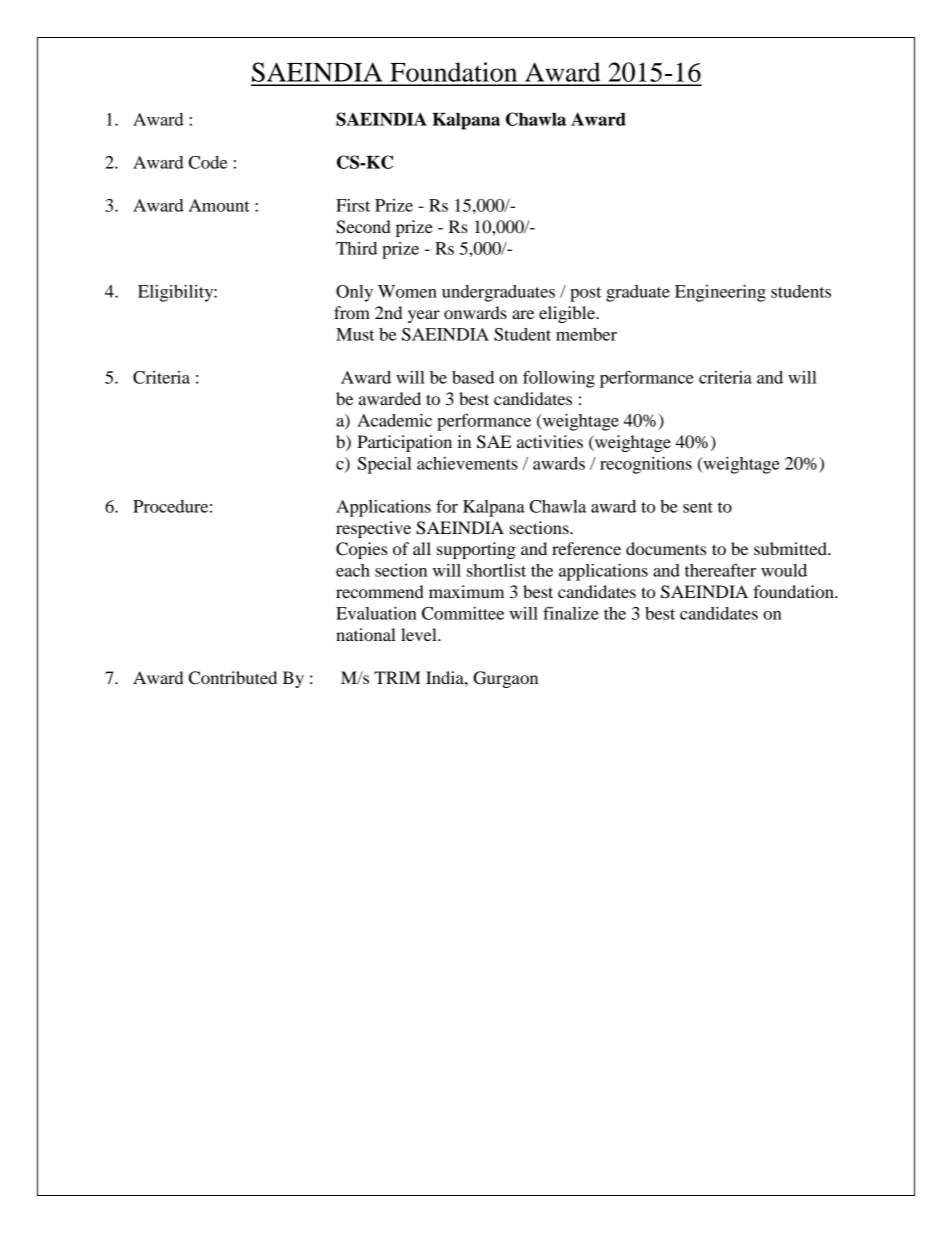 The height and width of the screenshot is (1233, 952). What do you see at coordinates (646, 465) in the screenshot?
I see `recognitions` at bounding box center [646, 465].
